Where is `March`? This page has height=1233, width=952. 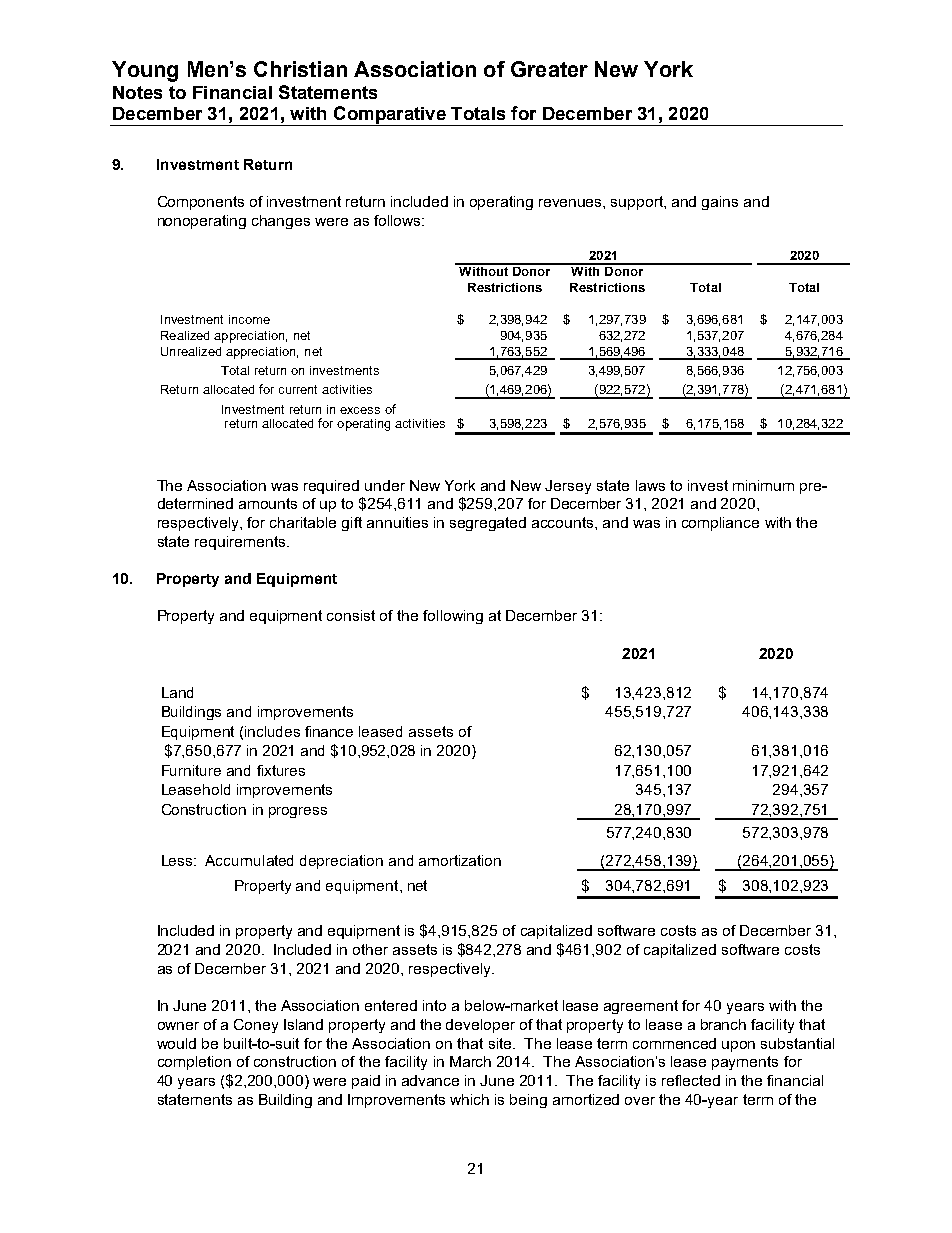
March is located at coordinates (470, 1061).
